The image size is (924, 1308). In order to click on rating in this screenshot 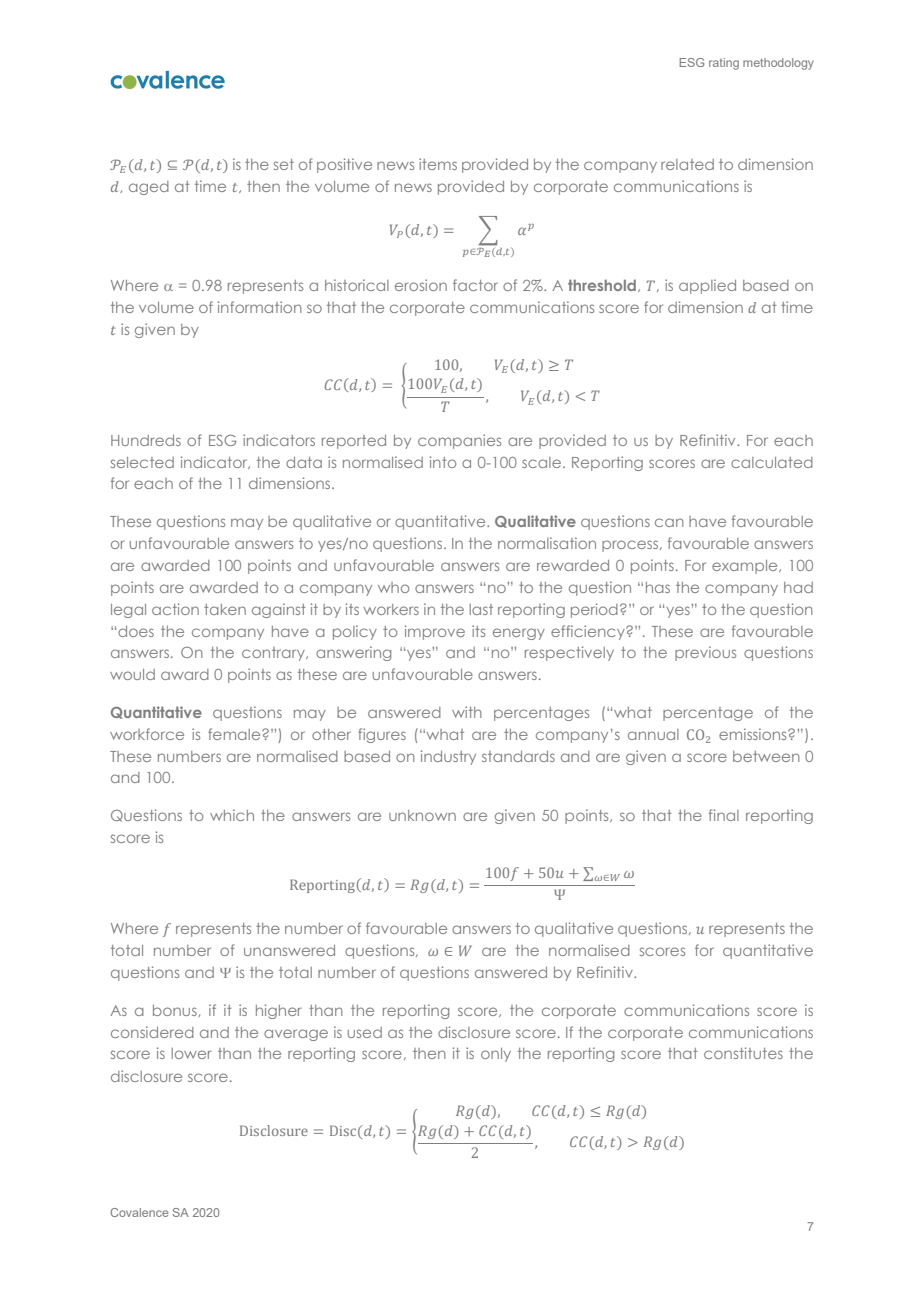, I will do `click(724, 64)`.
